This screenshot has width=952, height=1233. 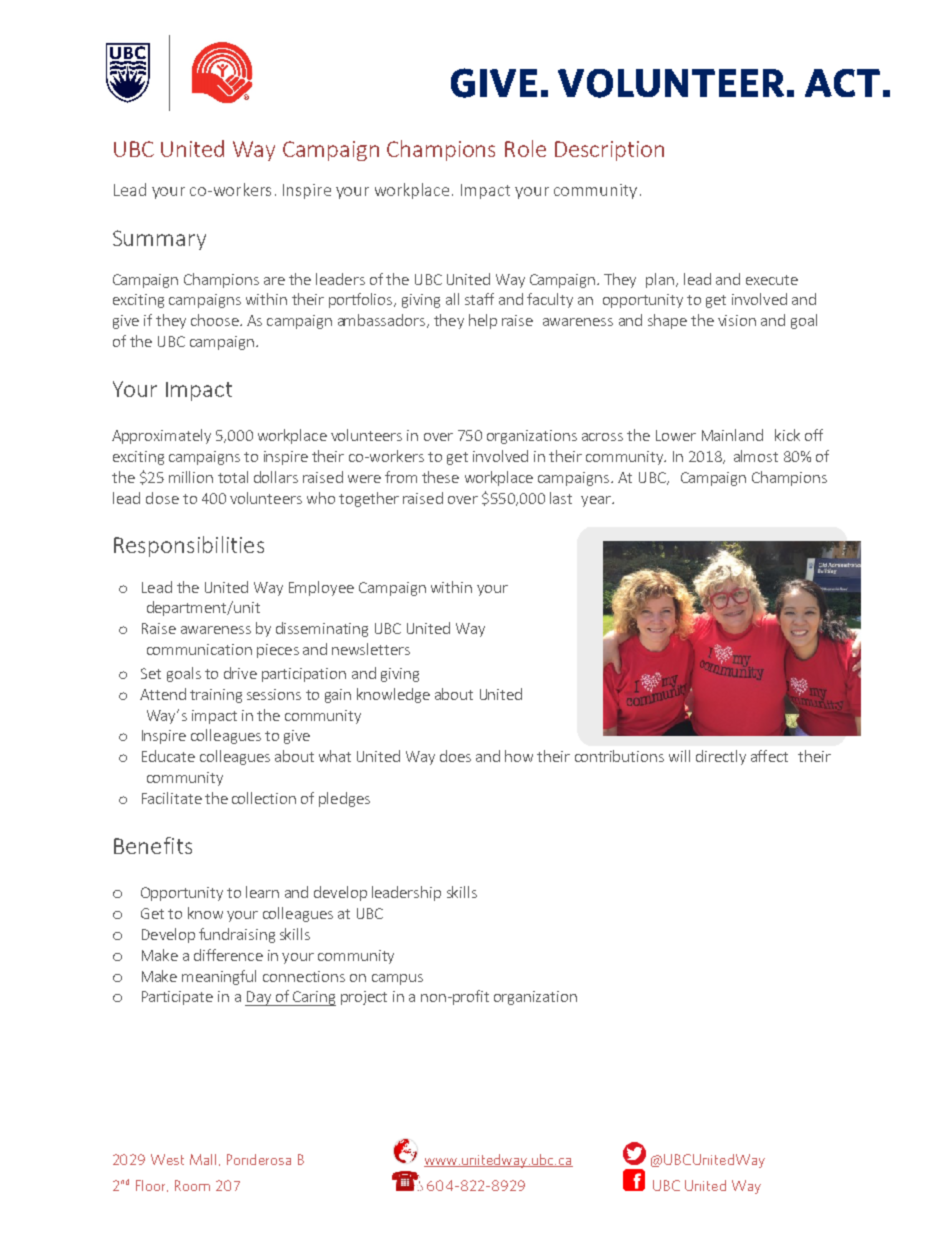 What do you see at coordinates (756, 456) in the screenshot?
I see `almost` at bounding box center [756, 456].
